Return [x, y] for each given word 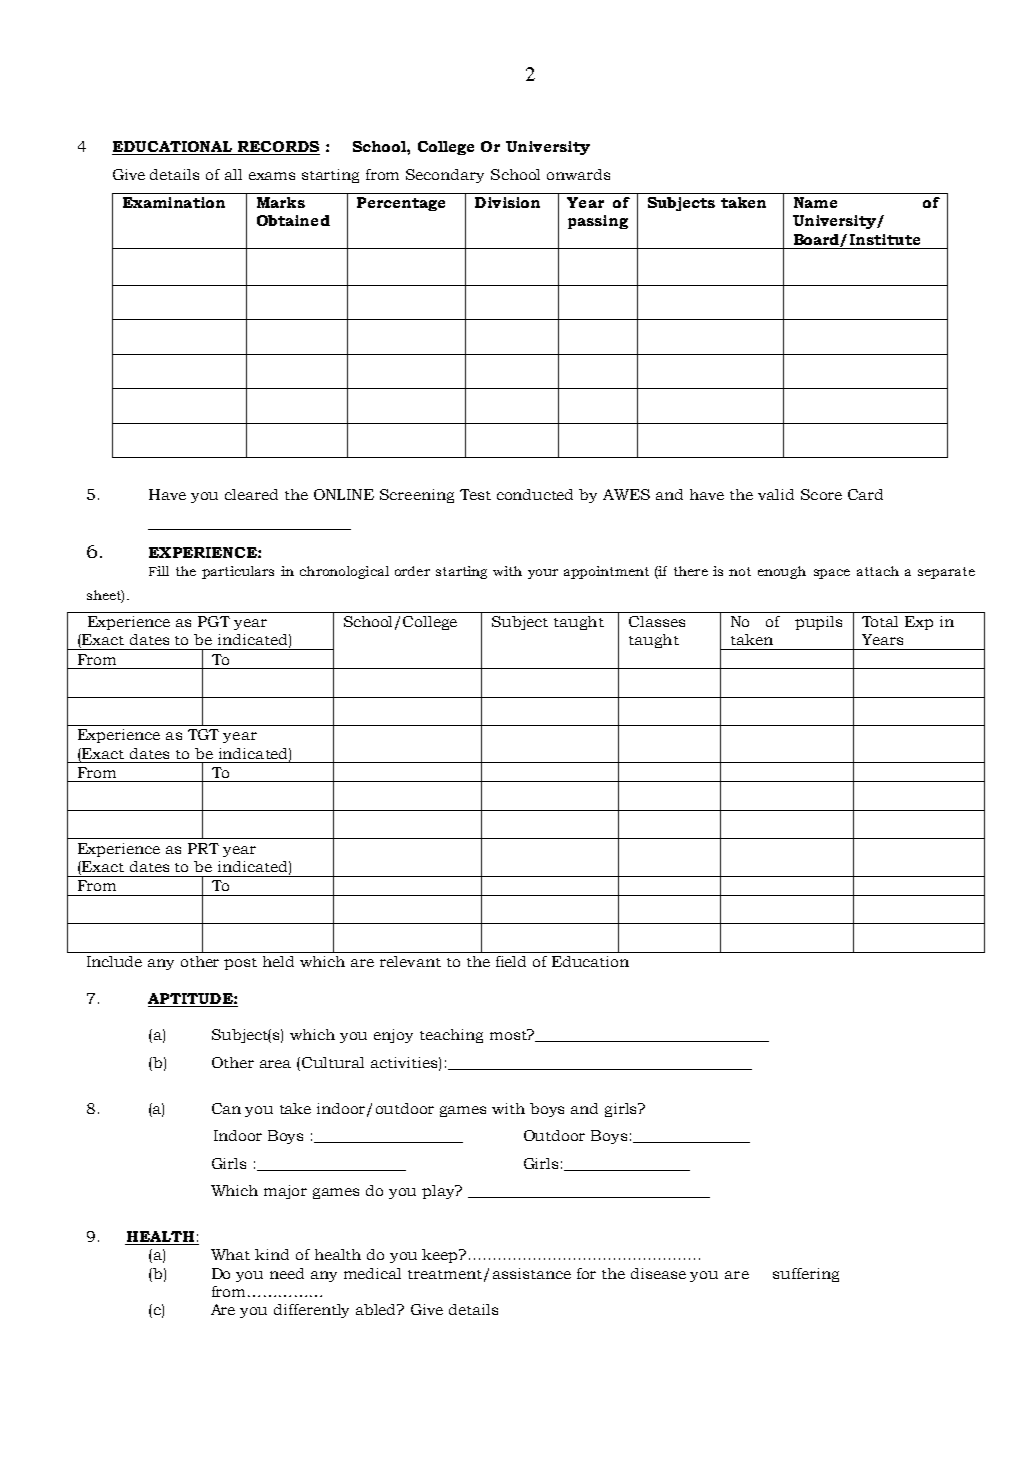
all [233, 174]
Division [507, 202]
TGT [203, 734]
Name [815, 202]
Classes [657, 621]
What [230, 1254]
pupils [818, 623]
